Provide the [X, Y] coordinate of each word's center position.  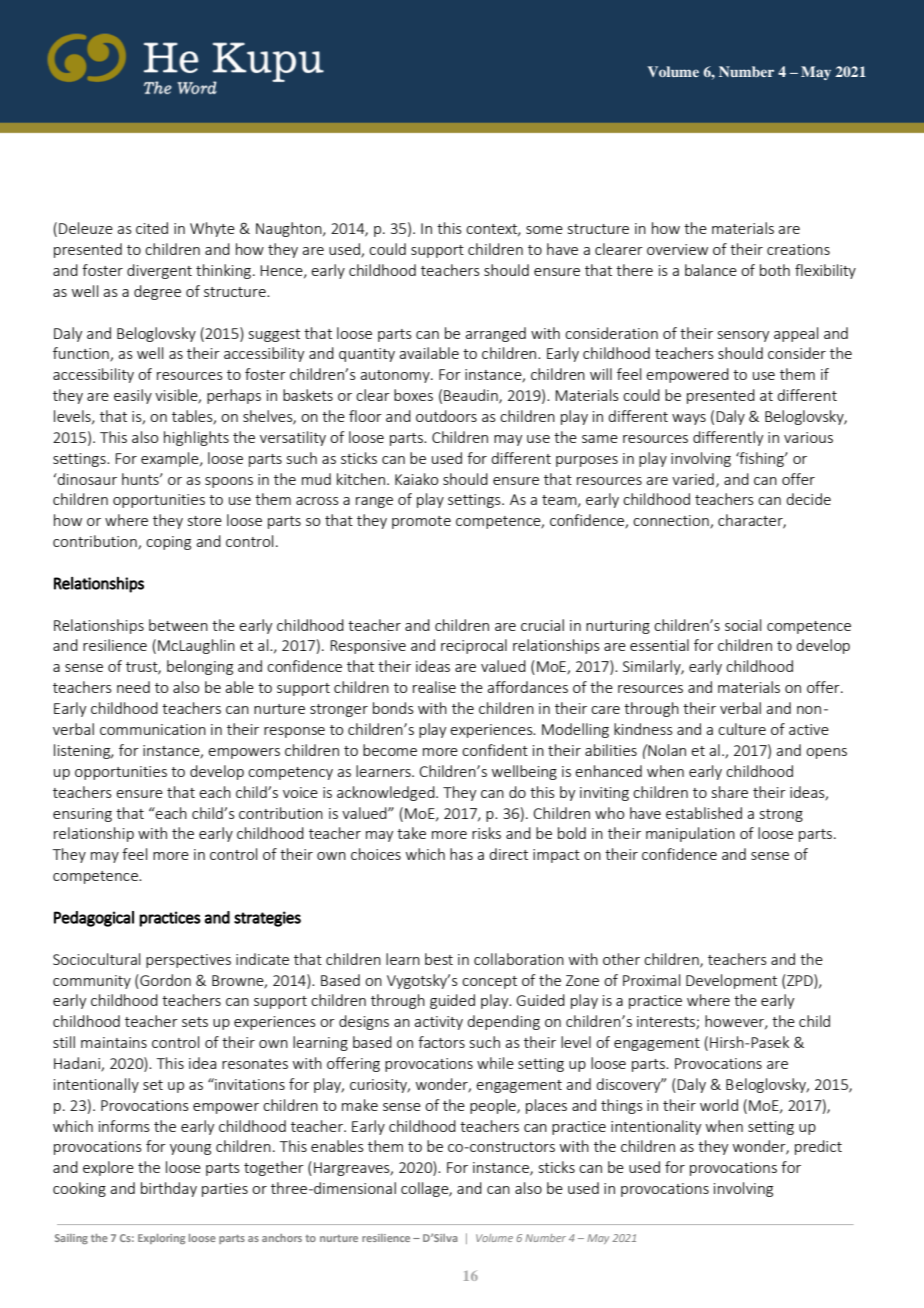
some [544, 230]
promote [421, 522]
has [461, 854]
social [743, 625]
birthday [169, 1189]
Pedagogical [94, 919]
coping [168, 543]
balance [711, 270]
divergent [159, 271]
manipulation [690, 834]
